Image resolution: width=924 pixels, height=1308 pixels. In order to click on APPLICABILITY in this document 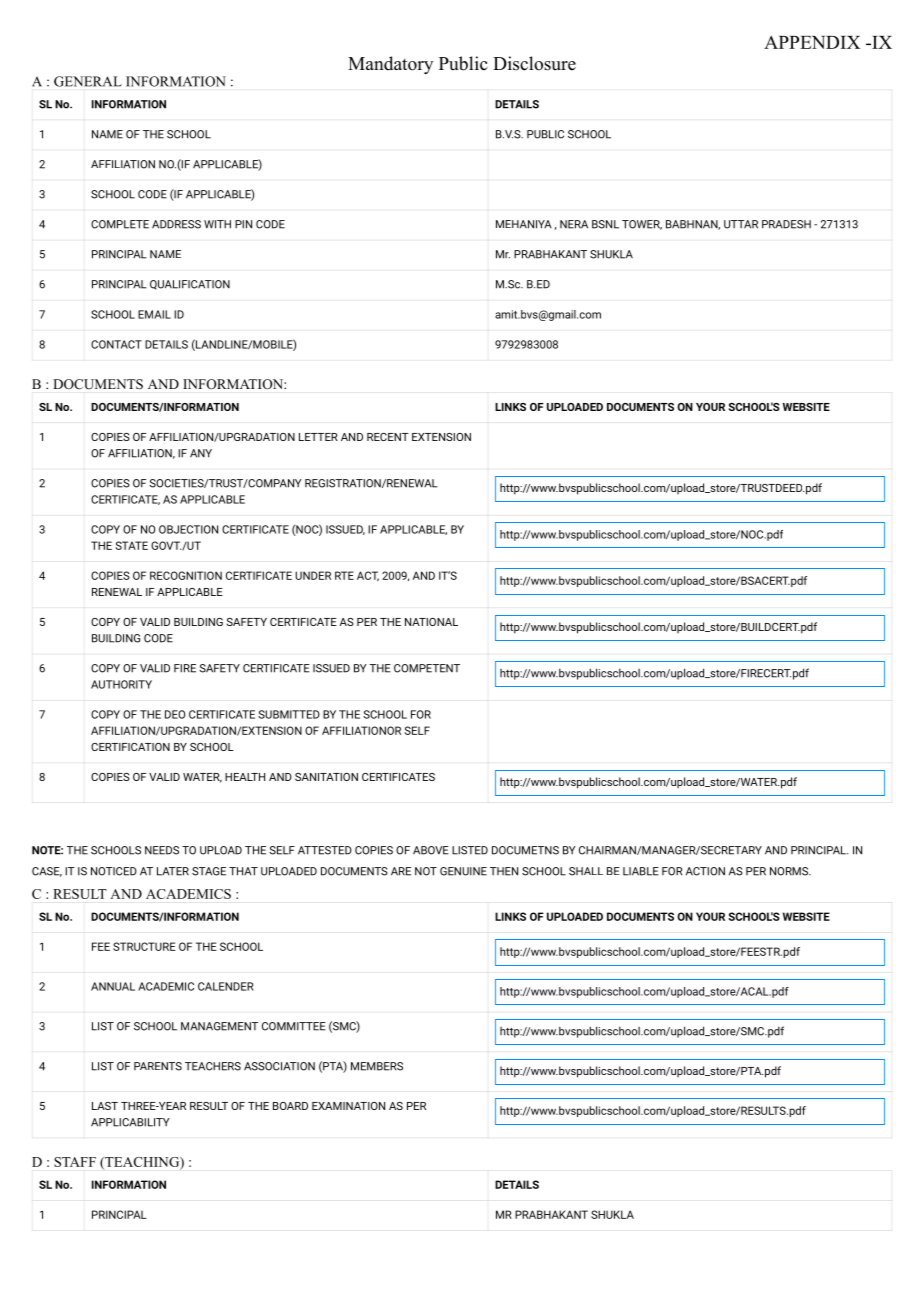, I will do `click(130, 1122)`.
